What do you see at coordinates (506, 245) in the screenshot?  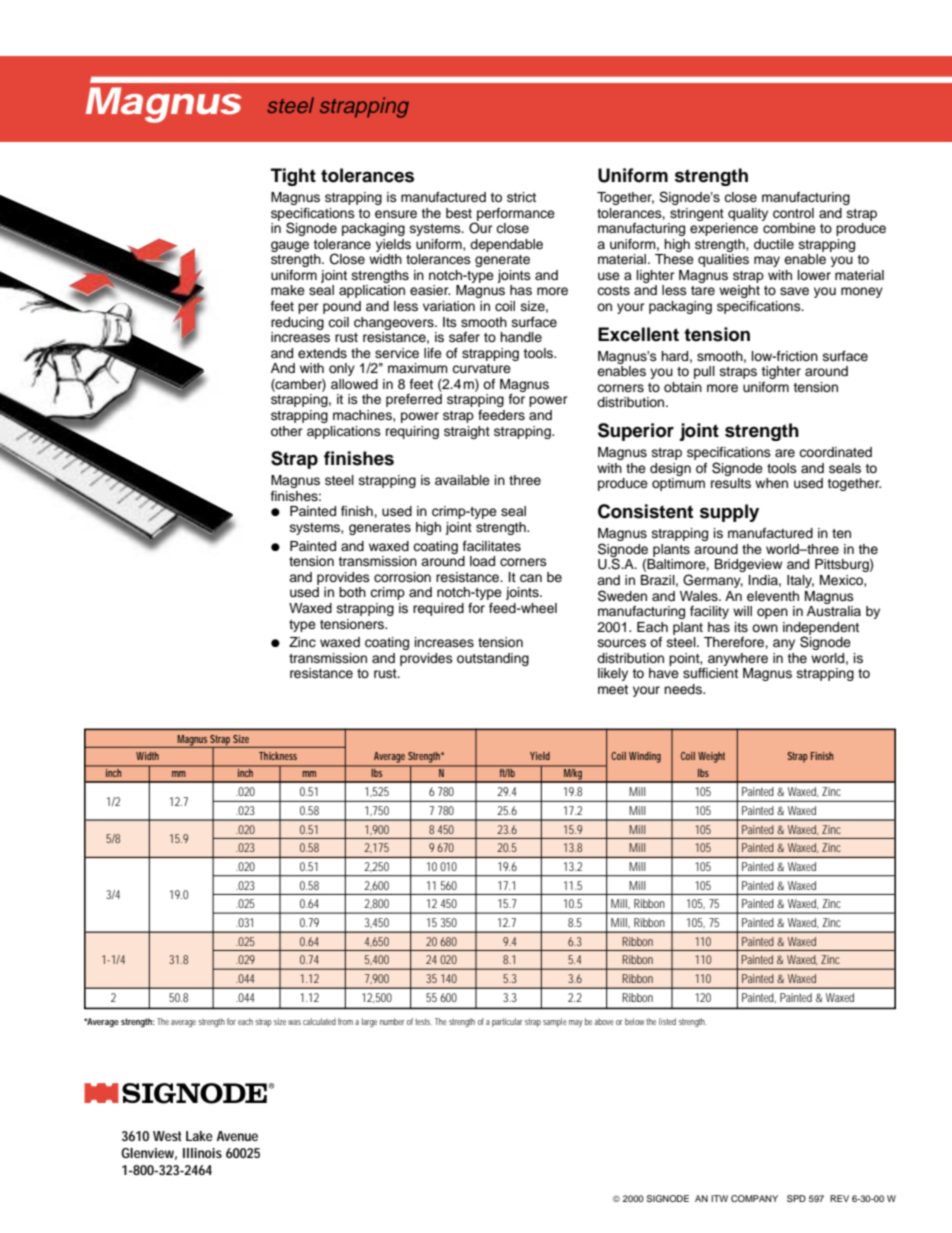 I see `dependable` at bounding box center [506, 245].
